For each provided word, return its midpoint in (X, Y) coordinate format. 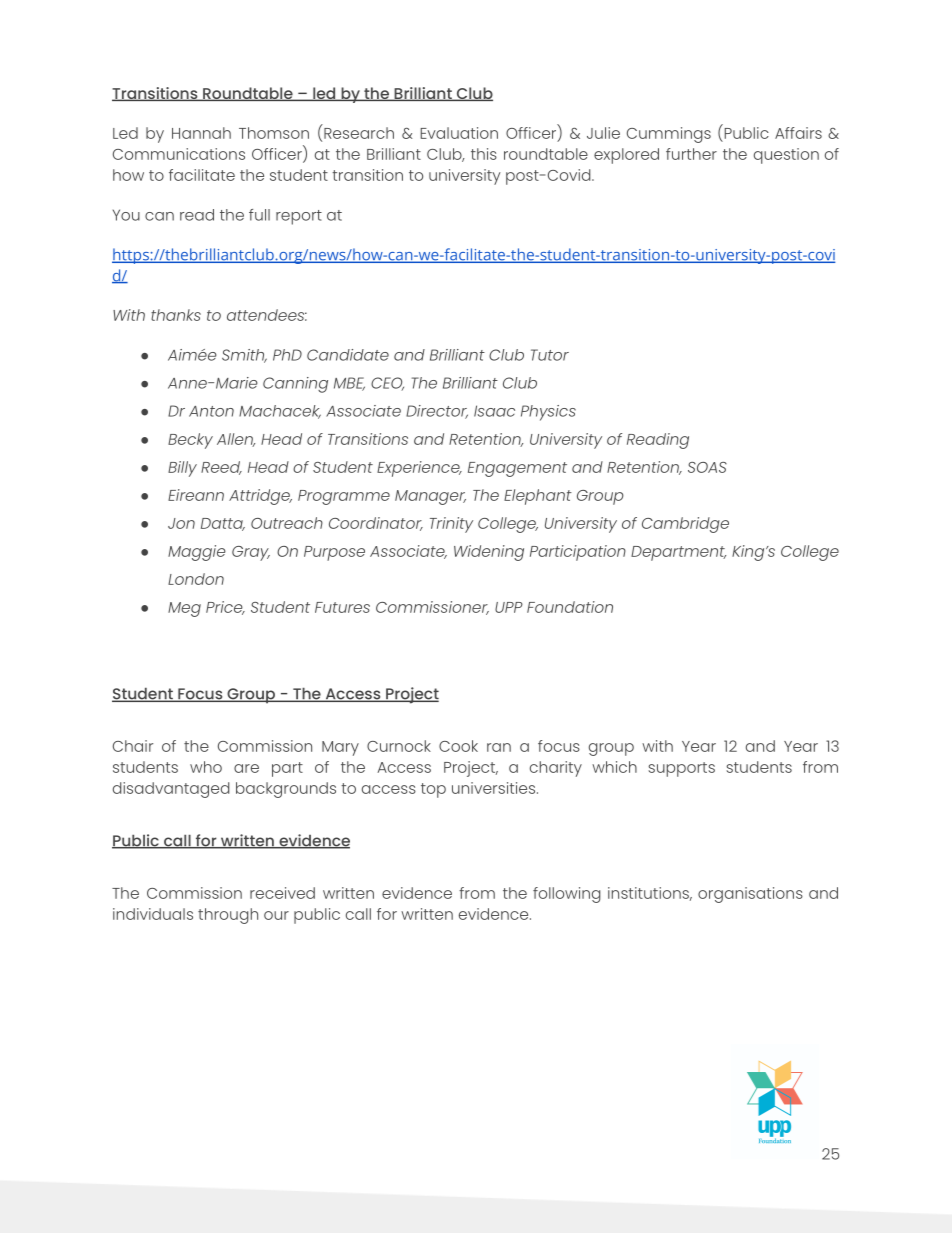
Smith (244, 356)
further (691, 154)
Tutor (550, 355)
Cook (458, 746)
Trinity (451, 525)
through (228, 916)
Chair (133, 746)
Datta (223, 524)
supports (681, 769)
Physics (548, 413)
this (484, 154)
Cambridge (685, 525)
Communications (179, 154)
